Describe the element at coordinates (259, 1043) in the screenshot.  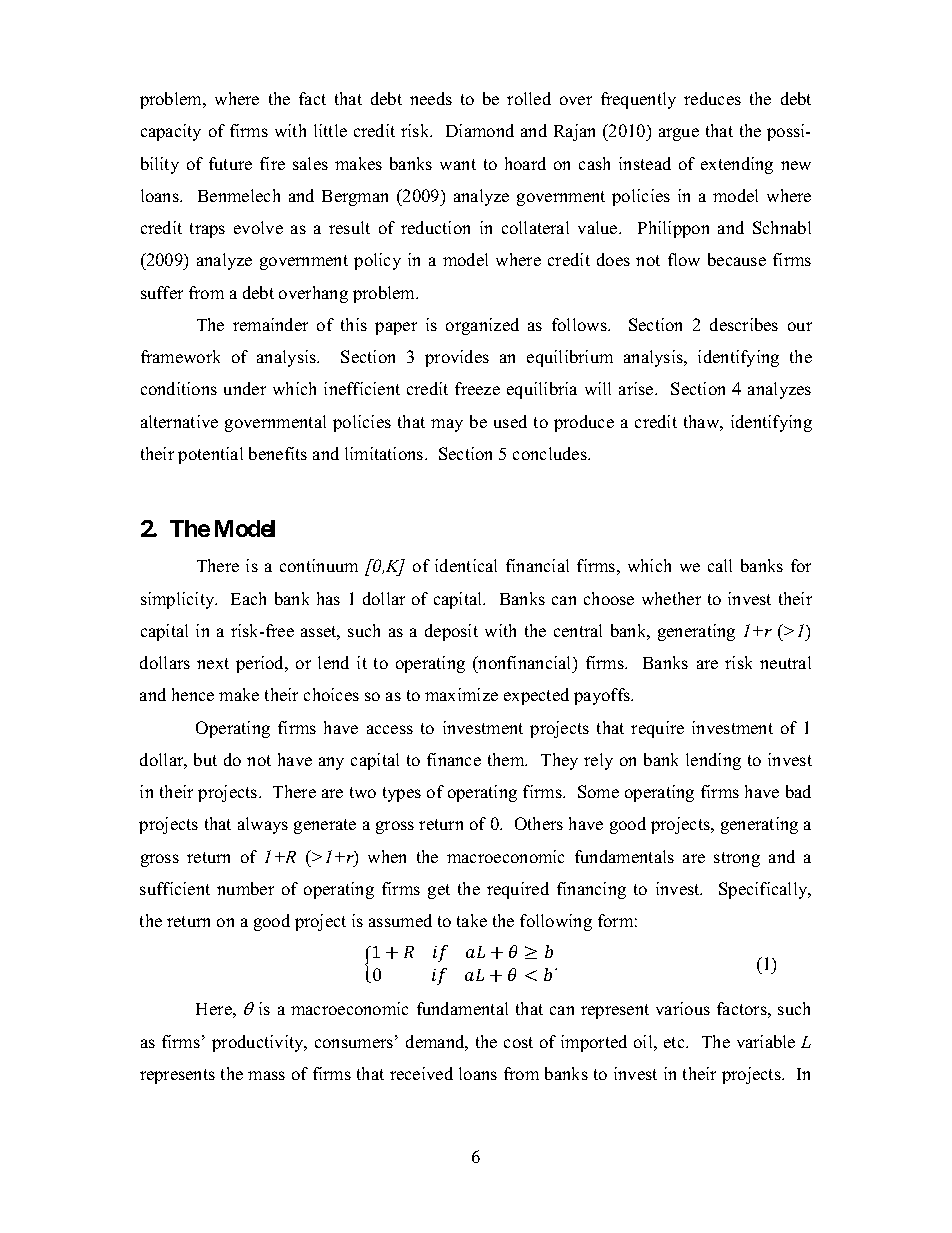
I see `productivity` at that location.
